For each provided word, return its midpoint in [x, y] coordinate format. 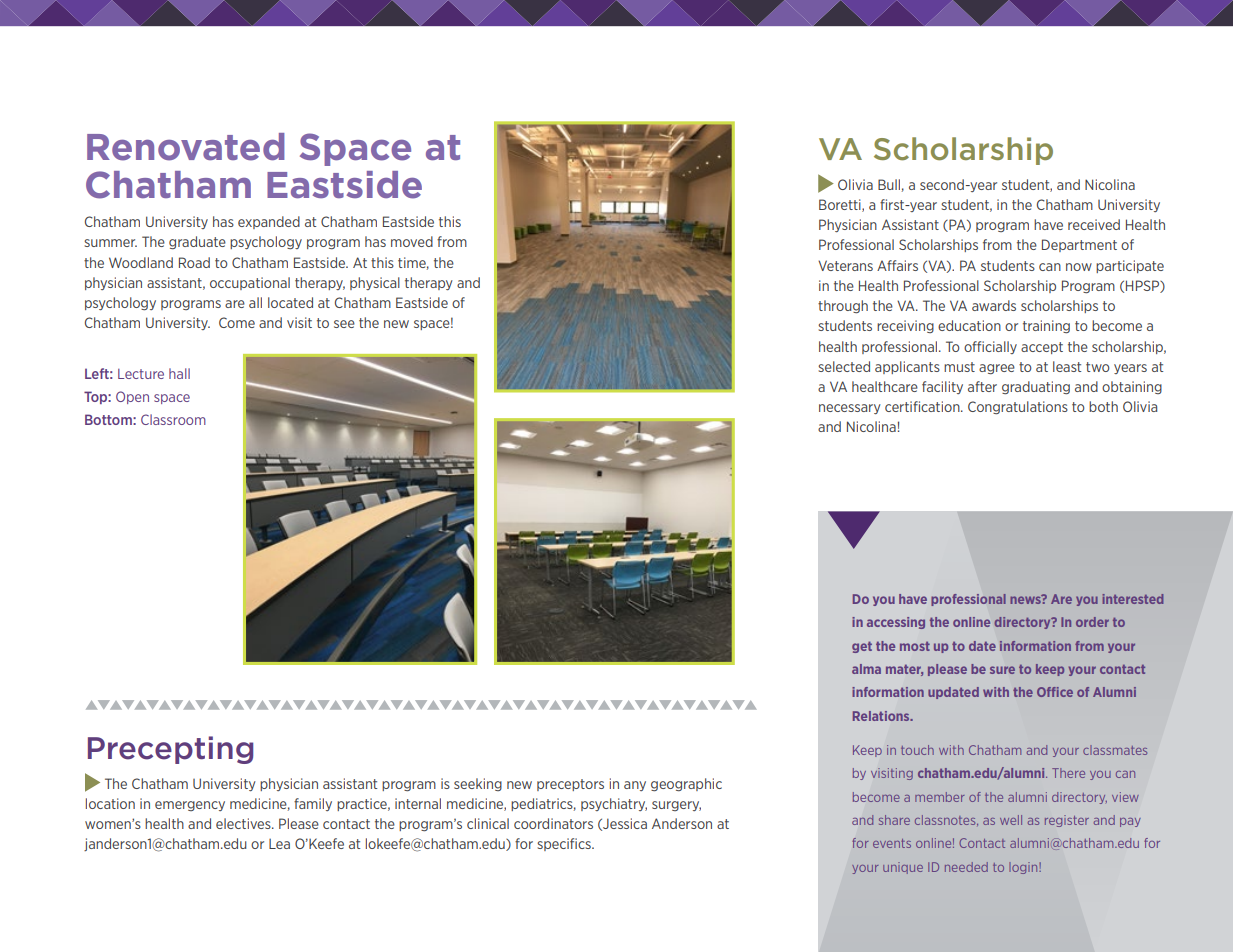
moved [412, 241]
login [1024, 868]
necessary [850, 409]
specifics [565, 844]
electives [244, 823]
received [1094, 224]
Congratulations [1018, 407]
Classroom [173, 419]
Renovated [186, 147]
